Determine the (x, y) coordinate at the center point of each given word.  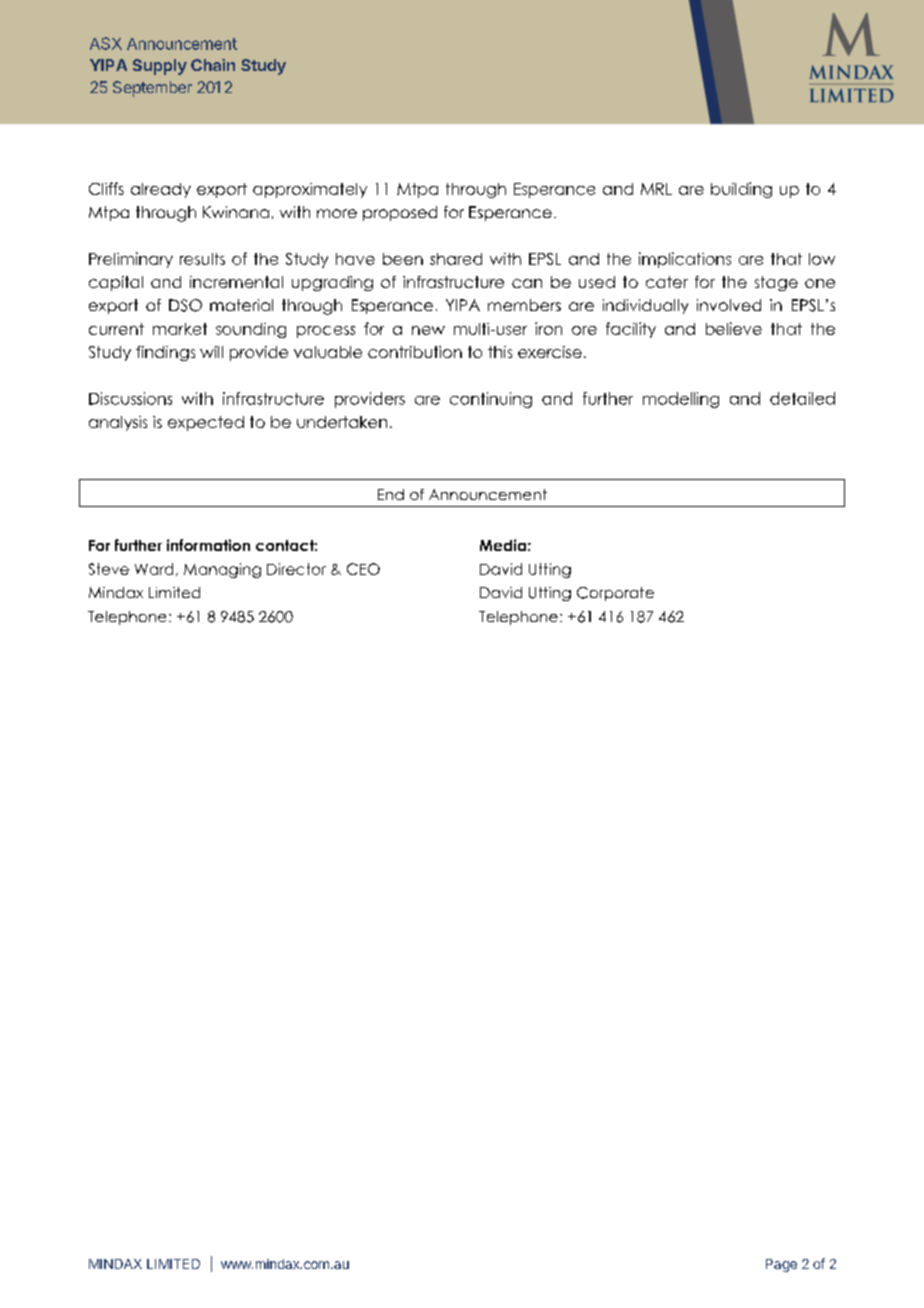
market (180, 329)
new (428, 330)
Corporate (615, 594)
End (391, 494)
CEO (363, 569)
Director (296, 569)
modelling (681, 400)
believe (734, 328)
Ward (154, 569)
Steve (109, 569)
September (152, 89)
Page (781, 1265)
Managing (222, 570)
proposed (400, 213)
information (208, 545)
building (741, 190)
